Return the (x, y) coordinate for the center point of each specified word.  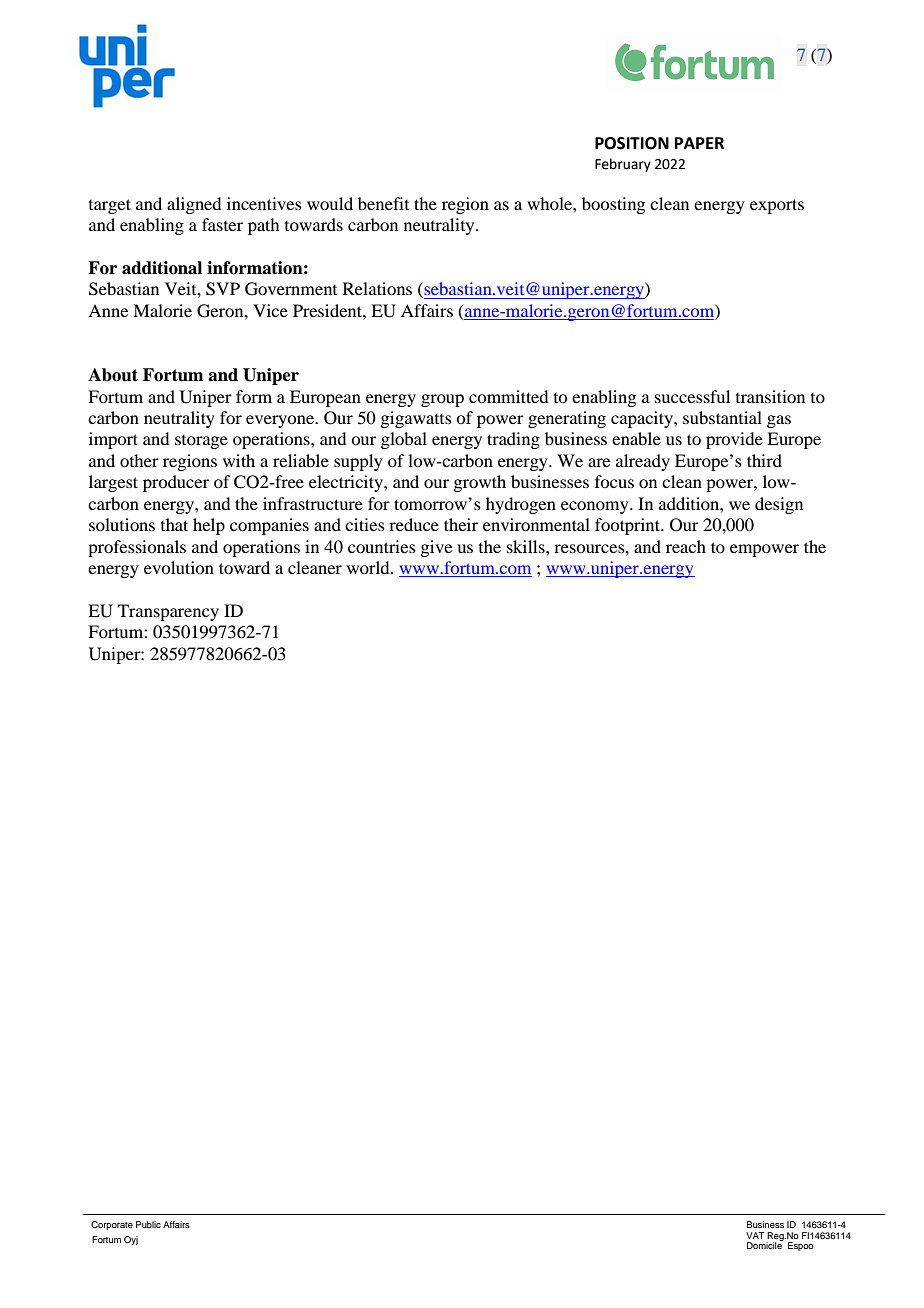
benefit (383, 203)
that (174, 524)
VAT (755, 1235)
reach (686, 546)
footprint (629, 526)
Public (148, 1224)
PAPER (699, 143)
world (369, 567)
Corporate (112, 1225)
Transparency (168, 612)
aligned (194, 205)
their (461, 524)
